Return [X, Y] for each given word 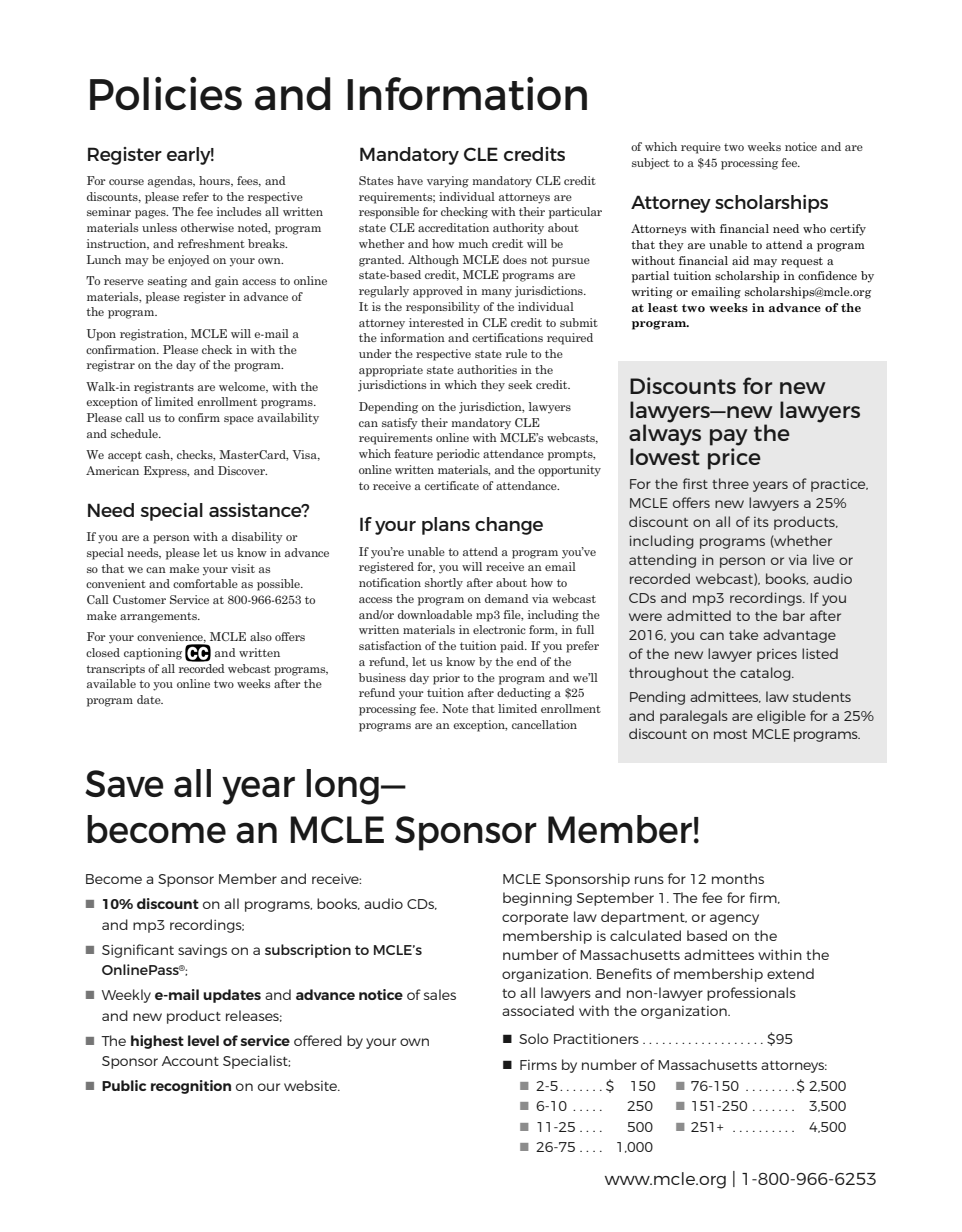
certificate [452, 485]
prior [446, 679]
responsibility [443, 308]
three [730, 483]
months [738, 878]
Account [190, 1061]
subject [651, 164]
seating [167, 282]
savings [202, 951]
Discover [242, 470]
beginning [537, 899]
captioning [153, 654]
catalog [766, 674]
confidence [827, 275]
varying [448, 182]
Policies [166, 93]
